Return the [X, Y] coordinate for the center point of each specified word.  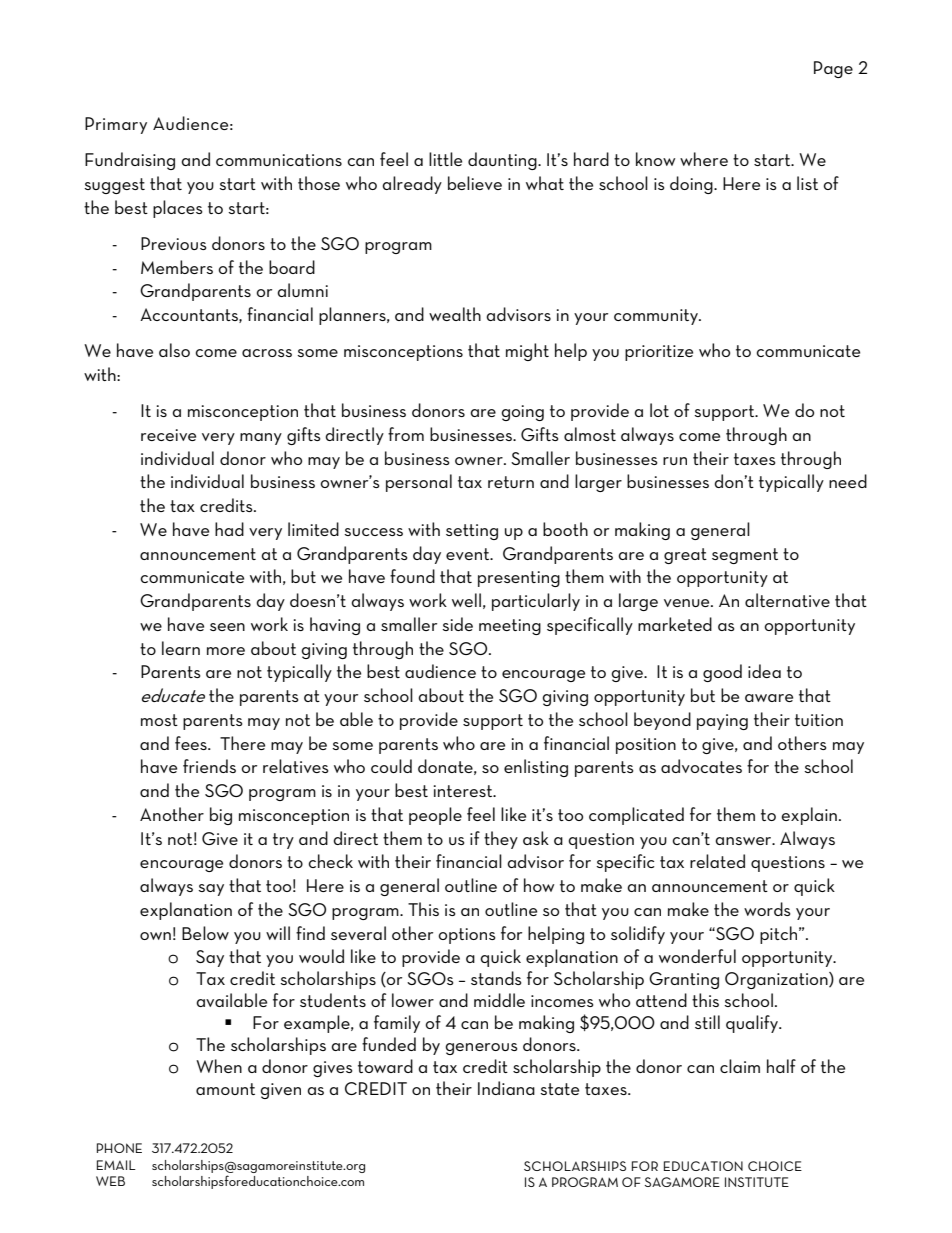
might [527, 352]
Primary [116, 125]
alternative [787, 600]
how [539, 885]
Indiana [506, 1088]
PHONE [119, 1148]
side [457, 624]
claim [740, 1066]
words [767, 909]
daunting [503, 161]
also [174, 350]
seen [227, 627]
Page [833, 69]
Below [205, 933]
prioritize [659, 353]
